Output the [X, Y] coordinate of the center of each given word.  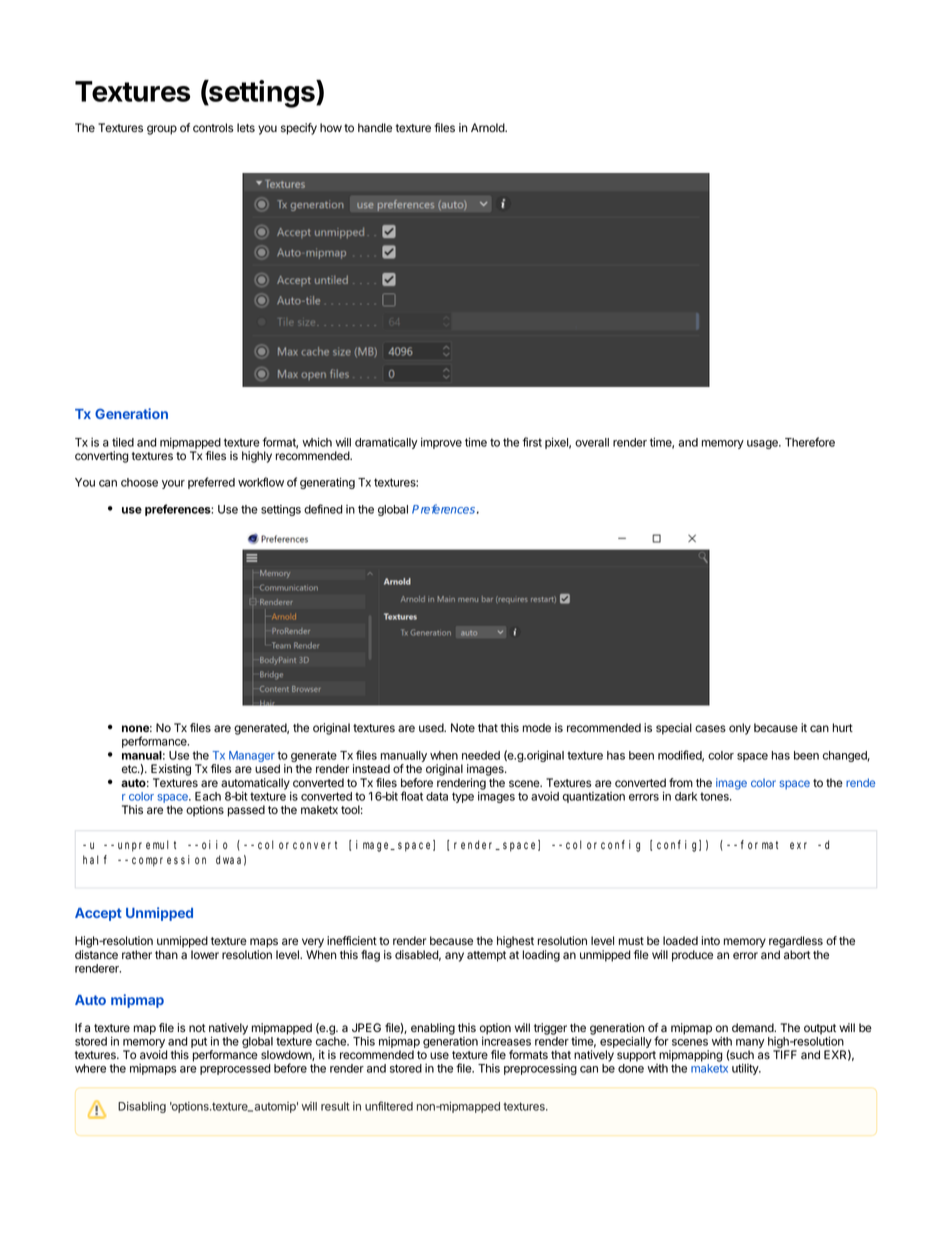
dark [686, 796]
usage [763, 444]
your [173, 484]
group [162, 130]
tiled [123, 442]
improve [441, 443]
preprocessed [235, 1069]
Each [208, 796]
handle [375, 128]
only [740, 729]
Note [463, 727]
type [463, 797]
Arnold [488, 127]
